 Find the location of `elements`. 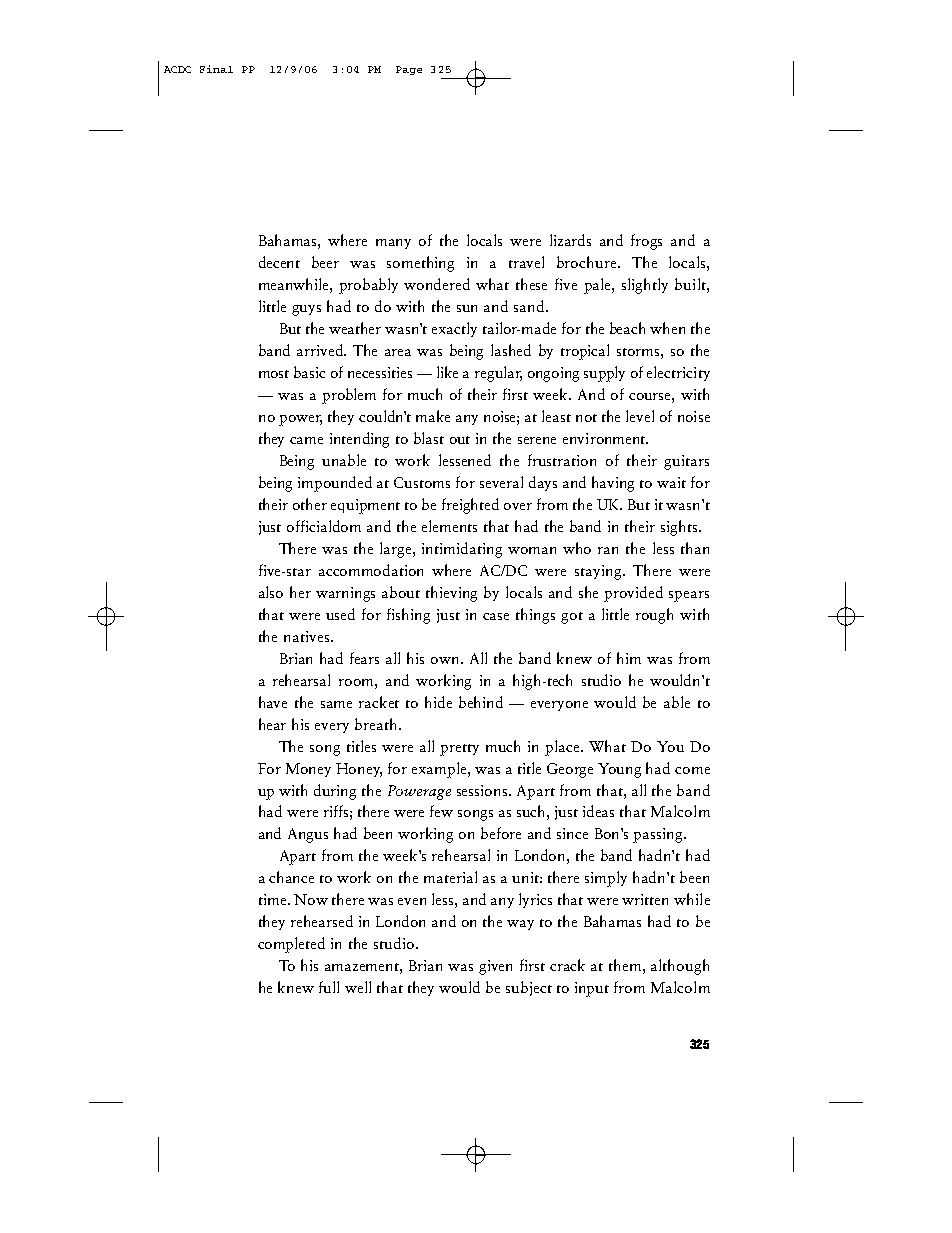

elements is located at coordinates (449, 526).
